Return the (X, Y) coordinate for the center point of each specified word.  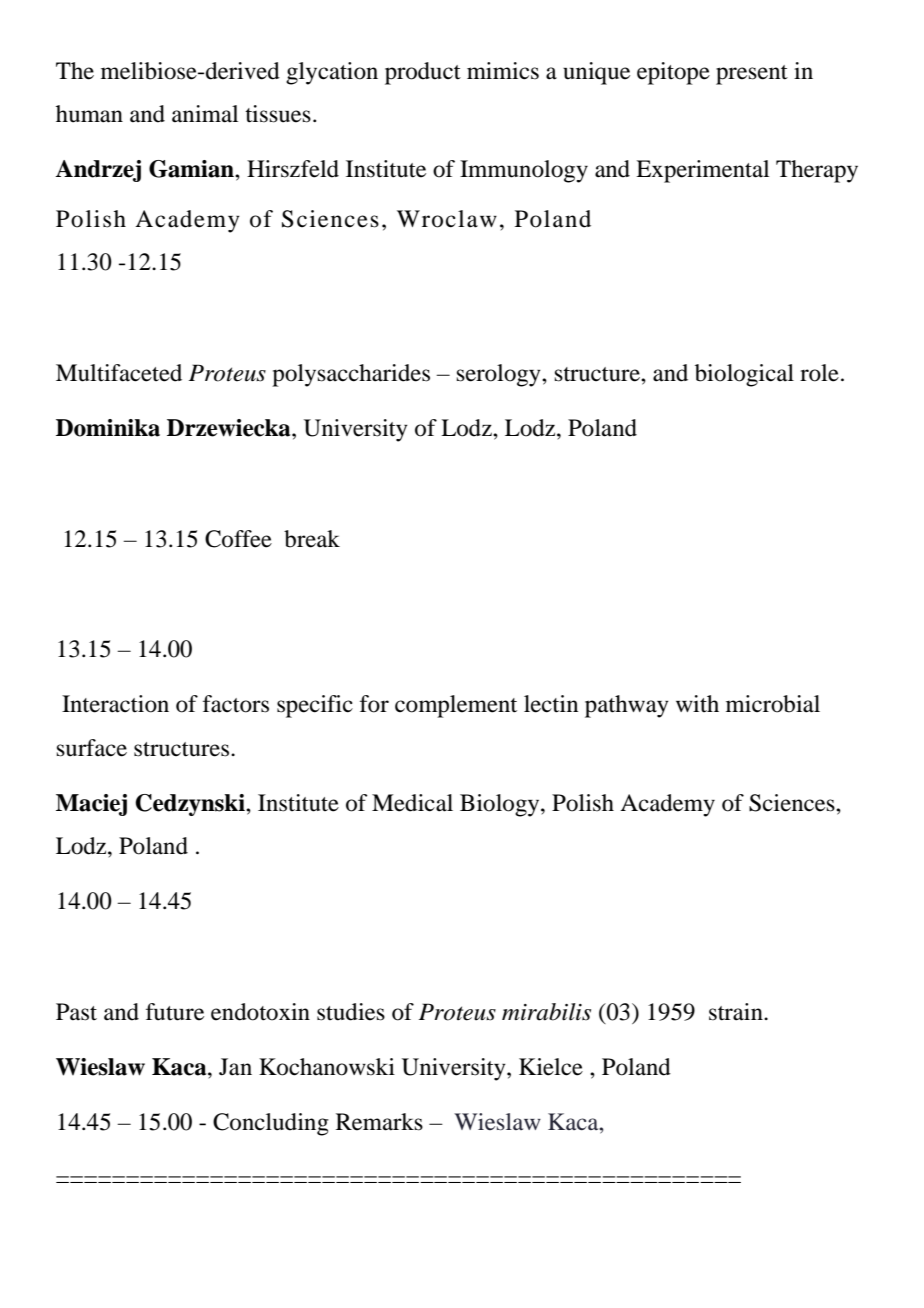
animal (205, 114)
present (752, 75)
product (423, 73)
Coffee (238, 539)
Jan (235, 1067)
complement (456, 706)
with (697, 703)
